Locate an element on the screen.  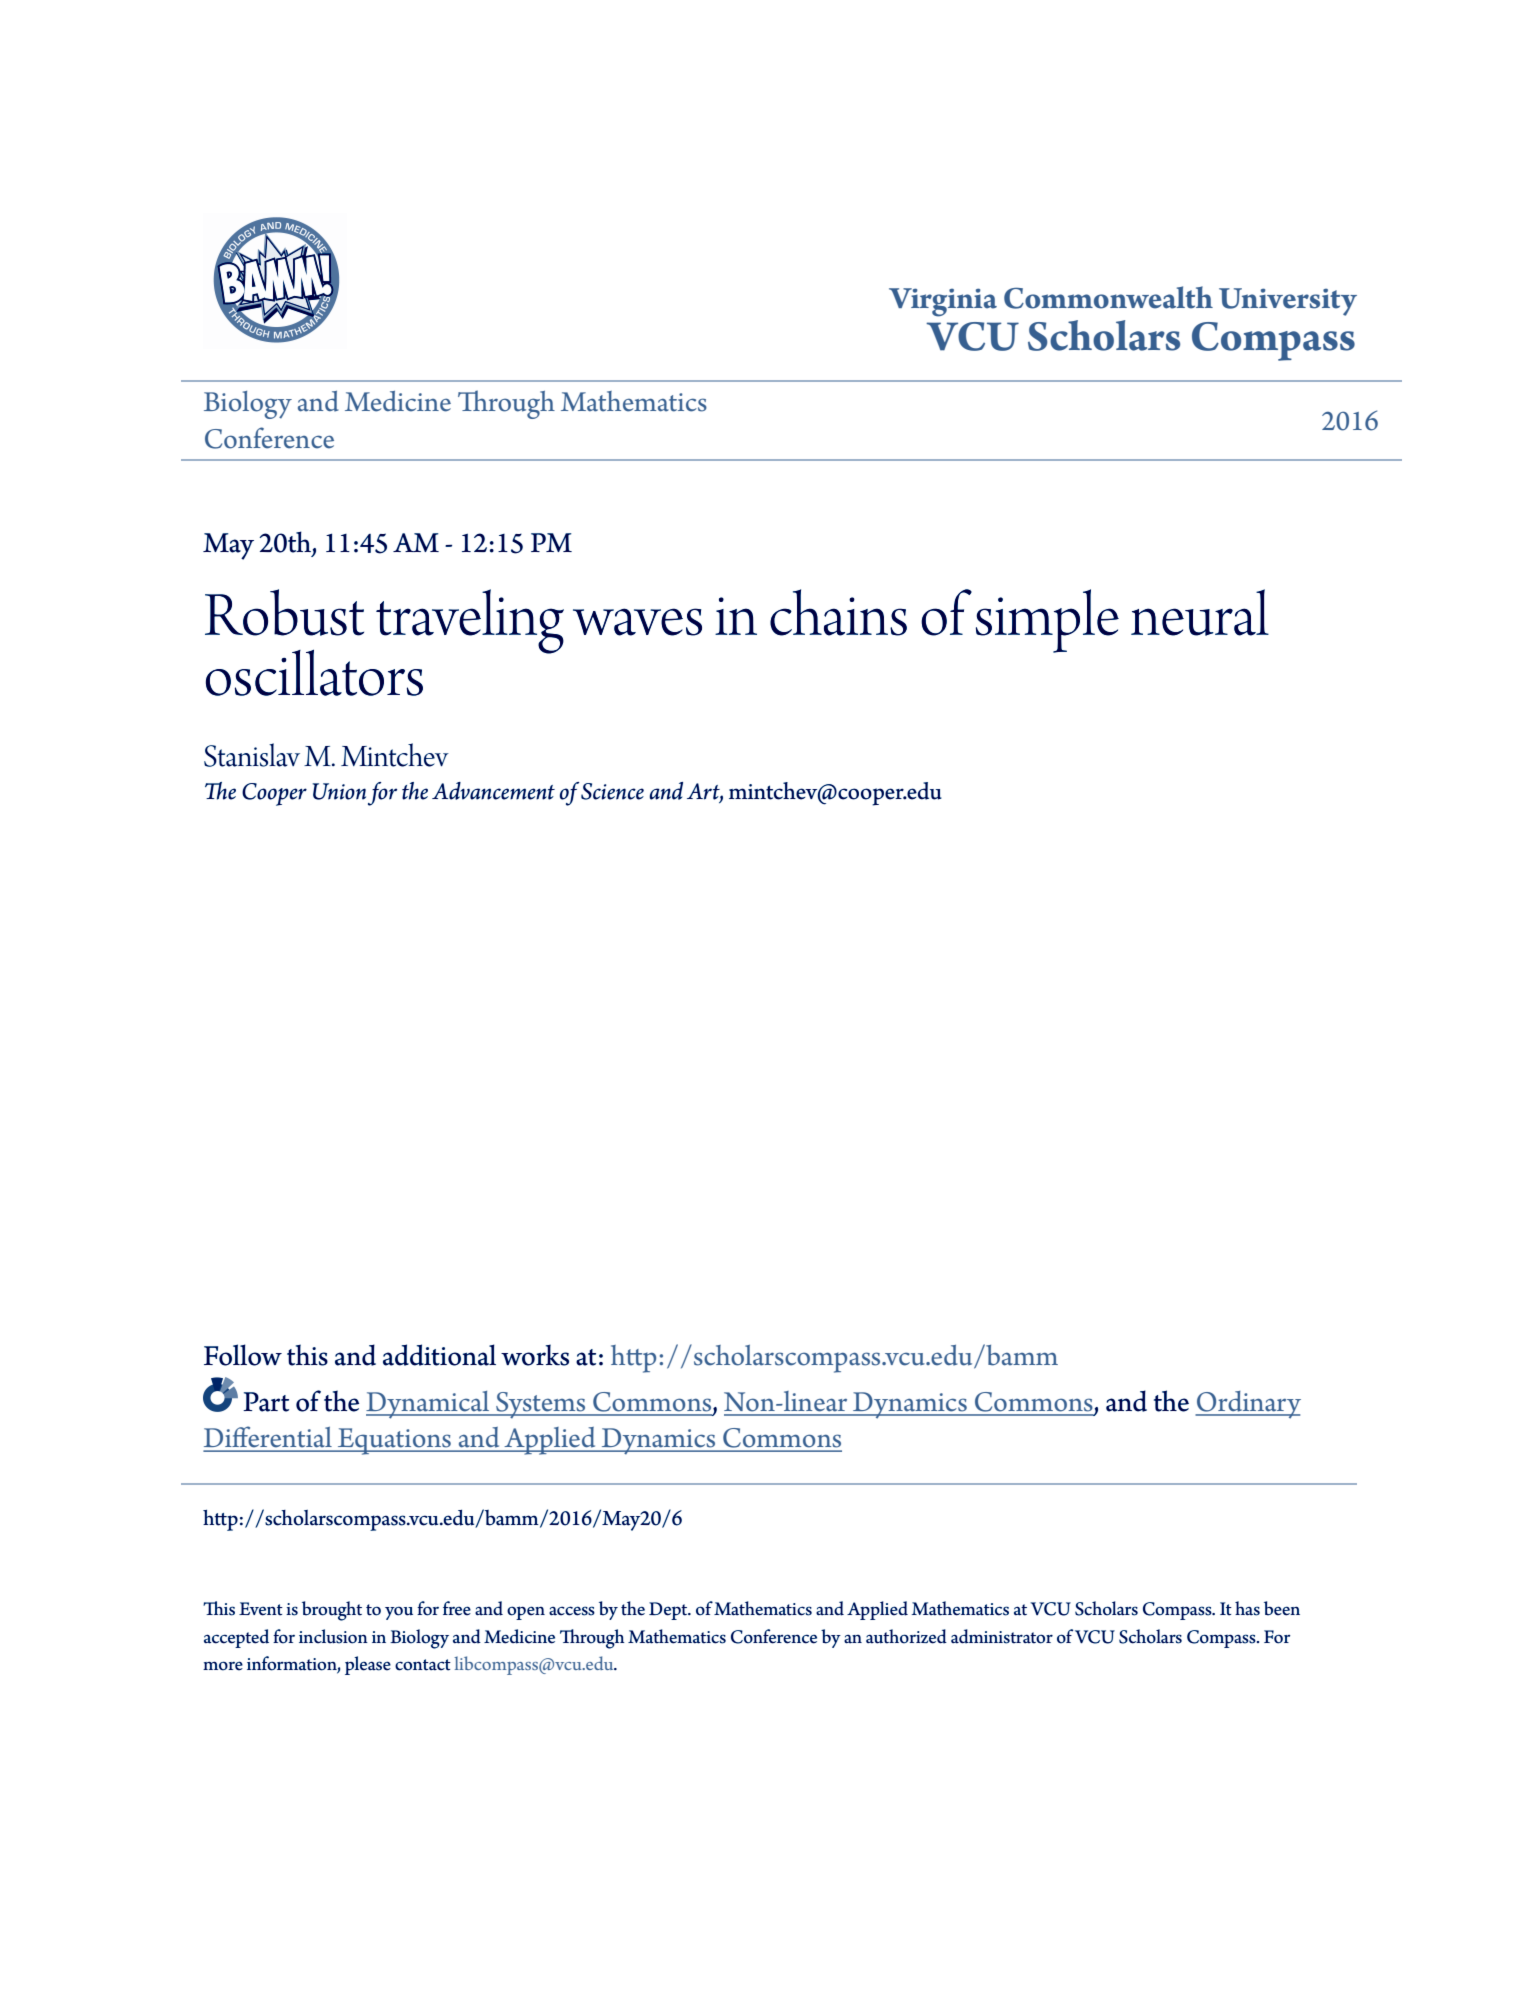
chains is located at coordinates (838, 612).
